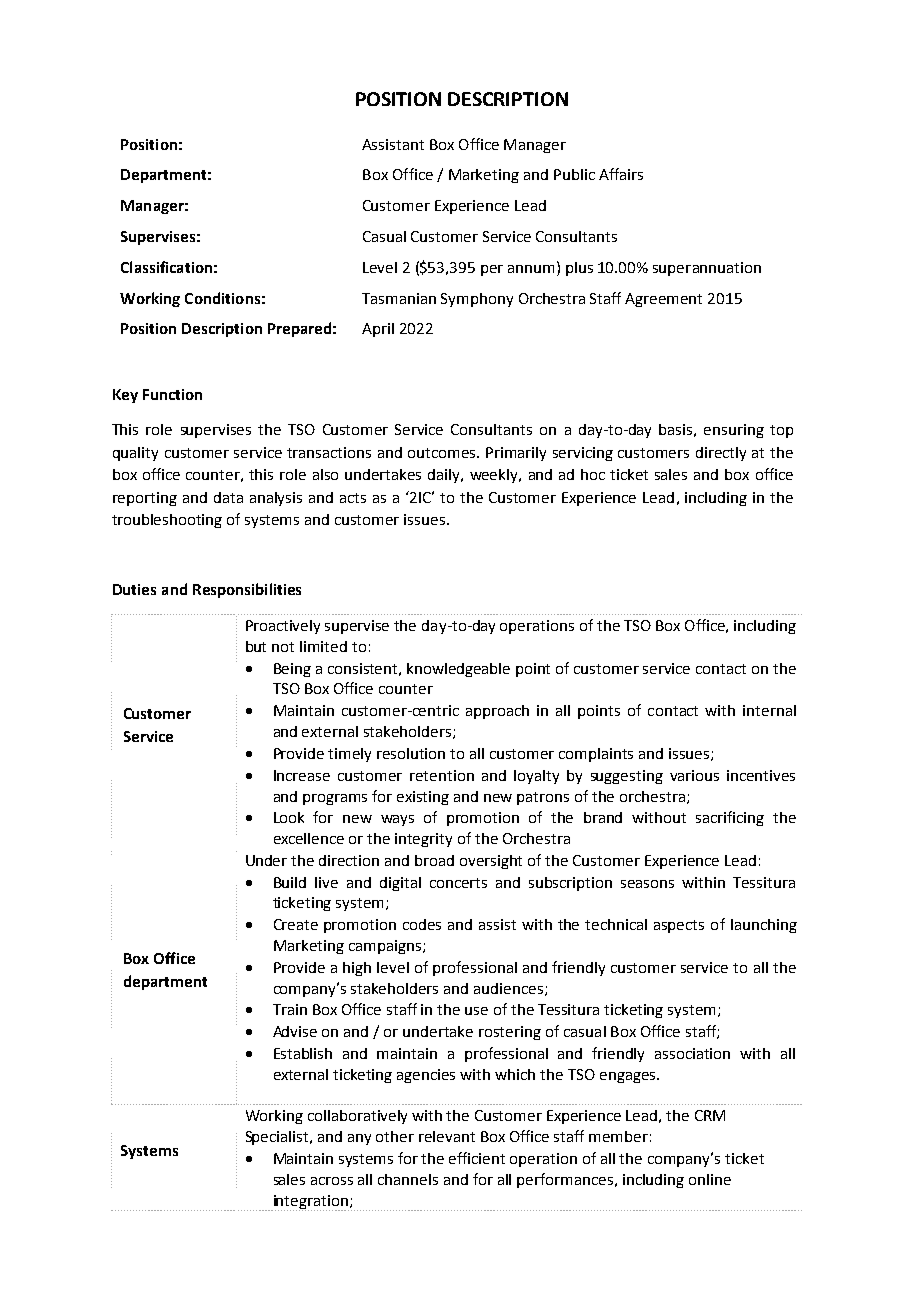 The width and height of the image is (924, 1308). I want to click on online, so click(710, 1179).
